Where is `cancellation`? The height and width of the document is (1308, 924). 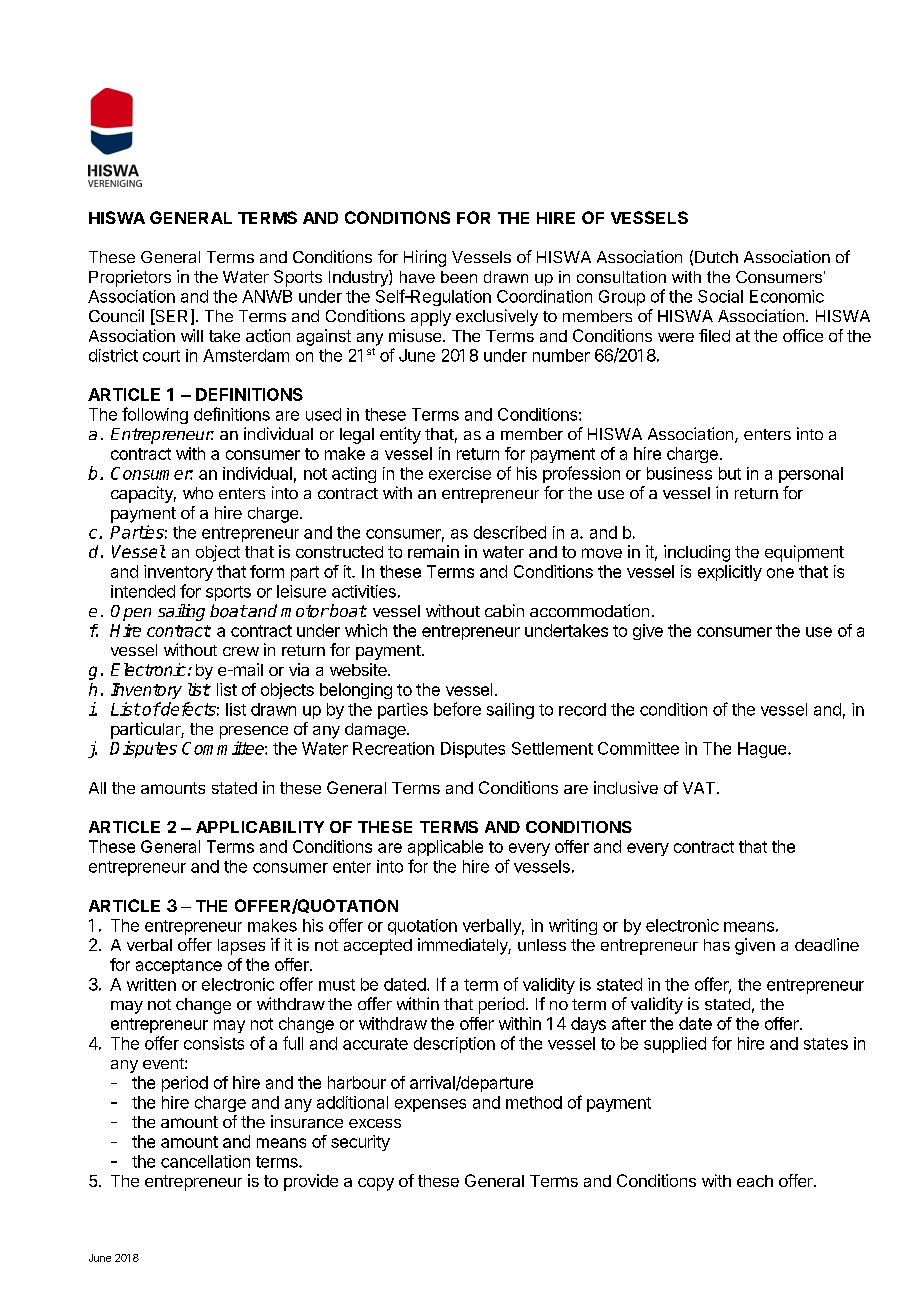
cancellation is located at coordinates (205, 1161).
